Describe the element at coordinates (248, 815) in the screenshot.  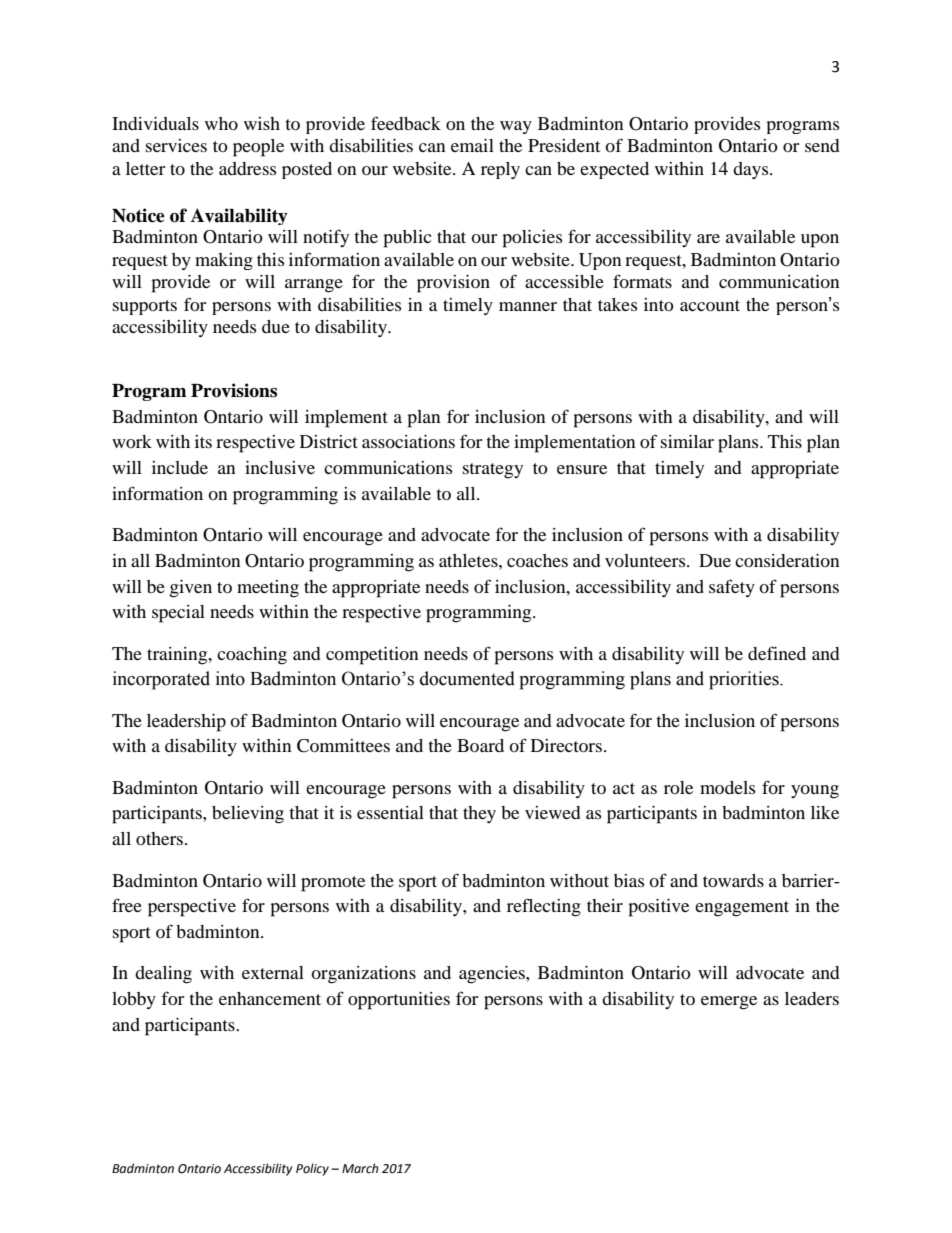
I see `believing` at that location.
